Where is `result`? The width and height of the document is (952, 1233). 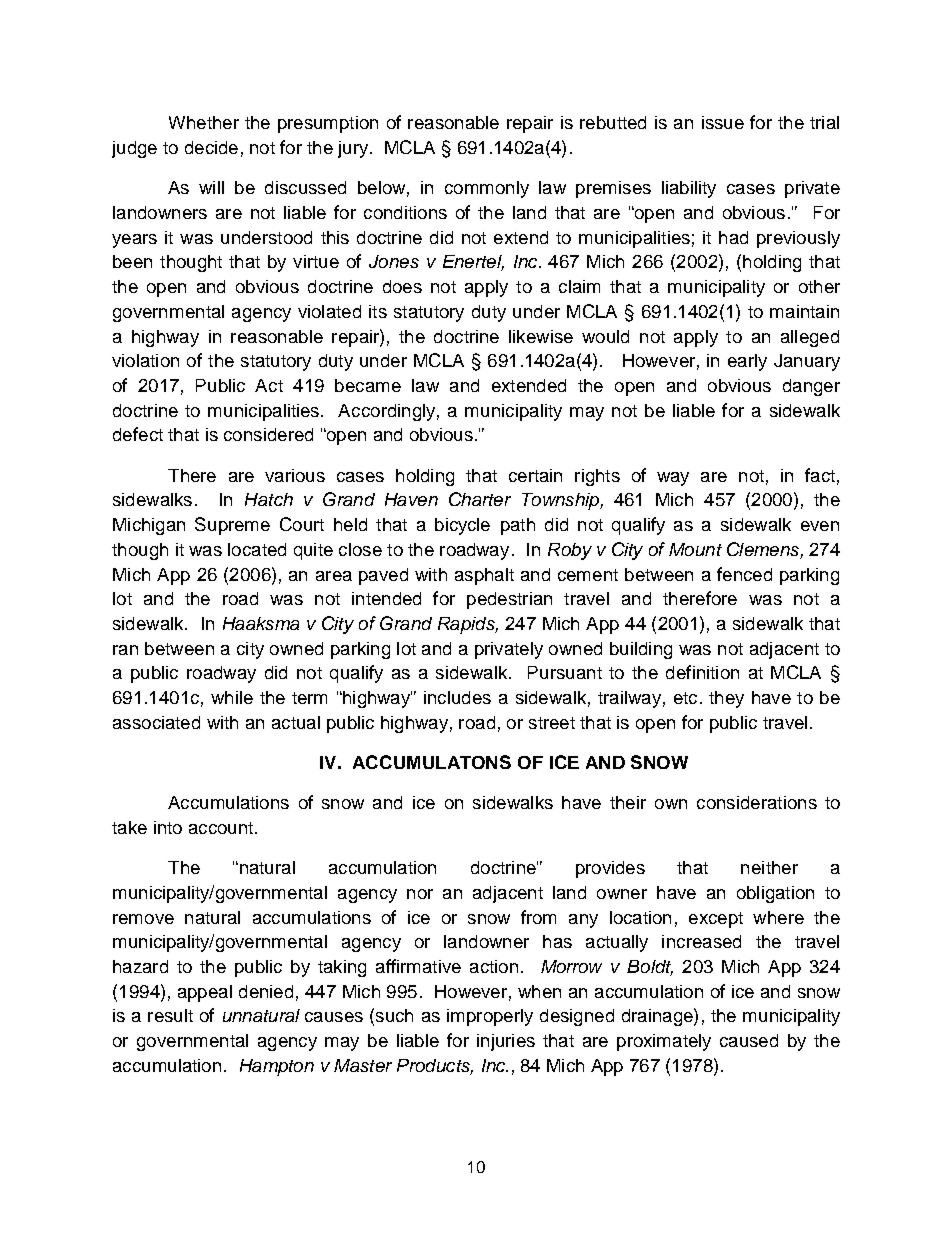 result is located at coordinates (170, 1015).
